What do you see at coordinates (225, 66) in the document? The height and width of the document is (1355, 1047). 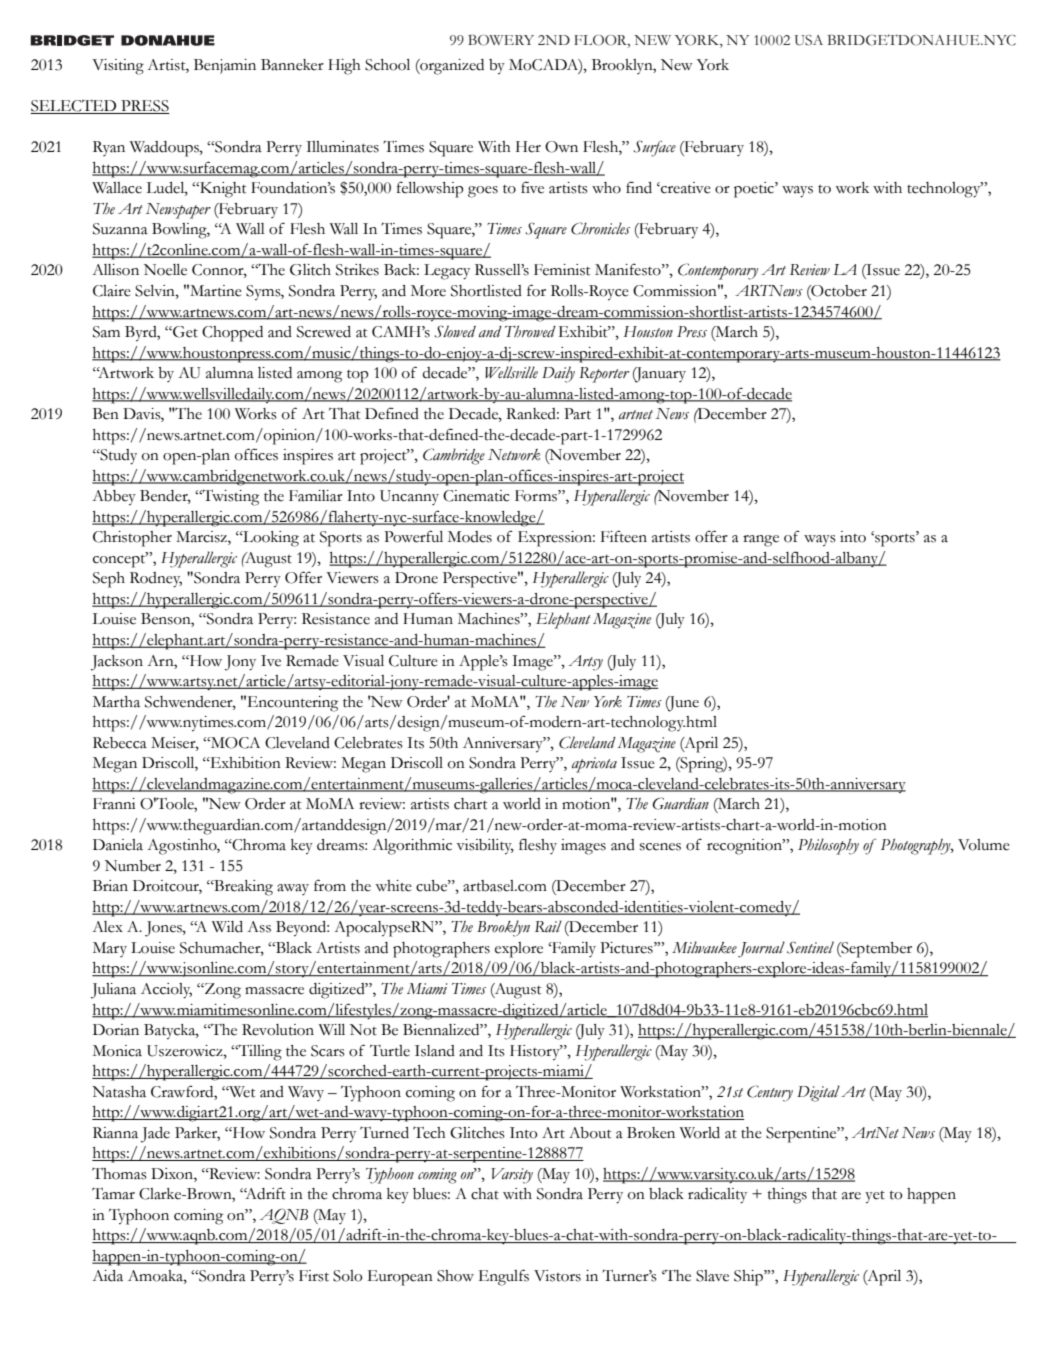 I see `Benjamin` at bounding box center [225, 66].
